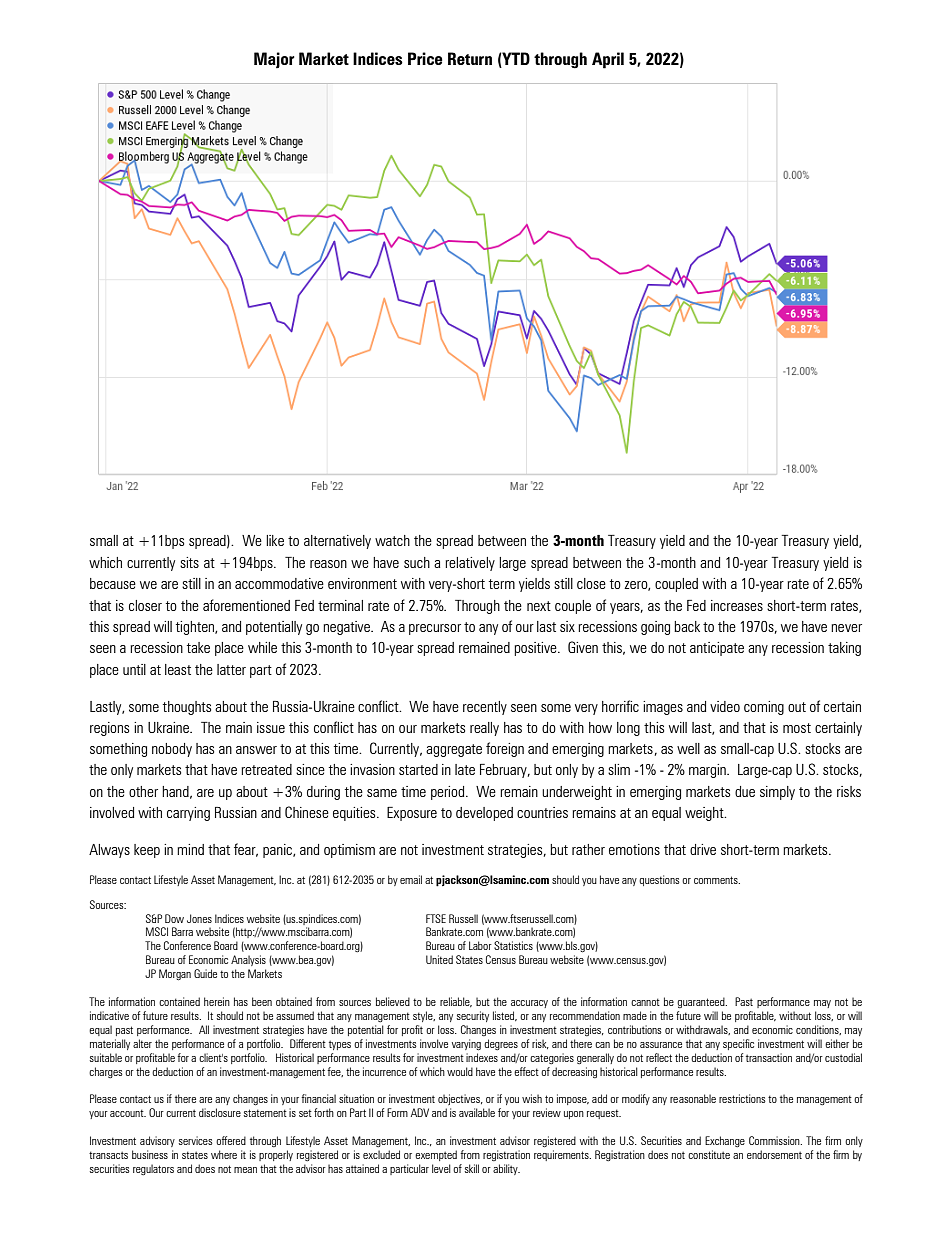  I want to click on April, so click(608, 60).
